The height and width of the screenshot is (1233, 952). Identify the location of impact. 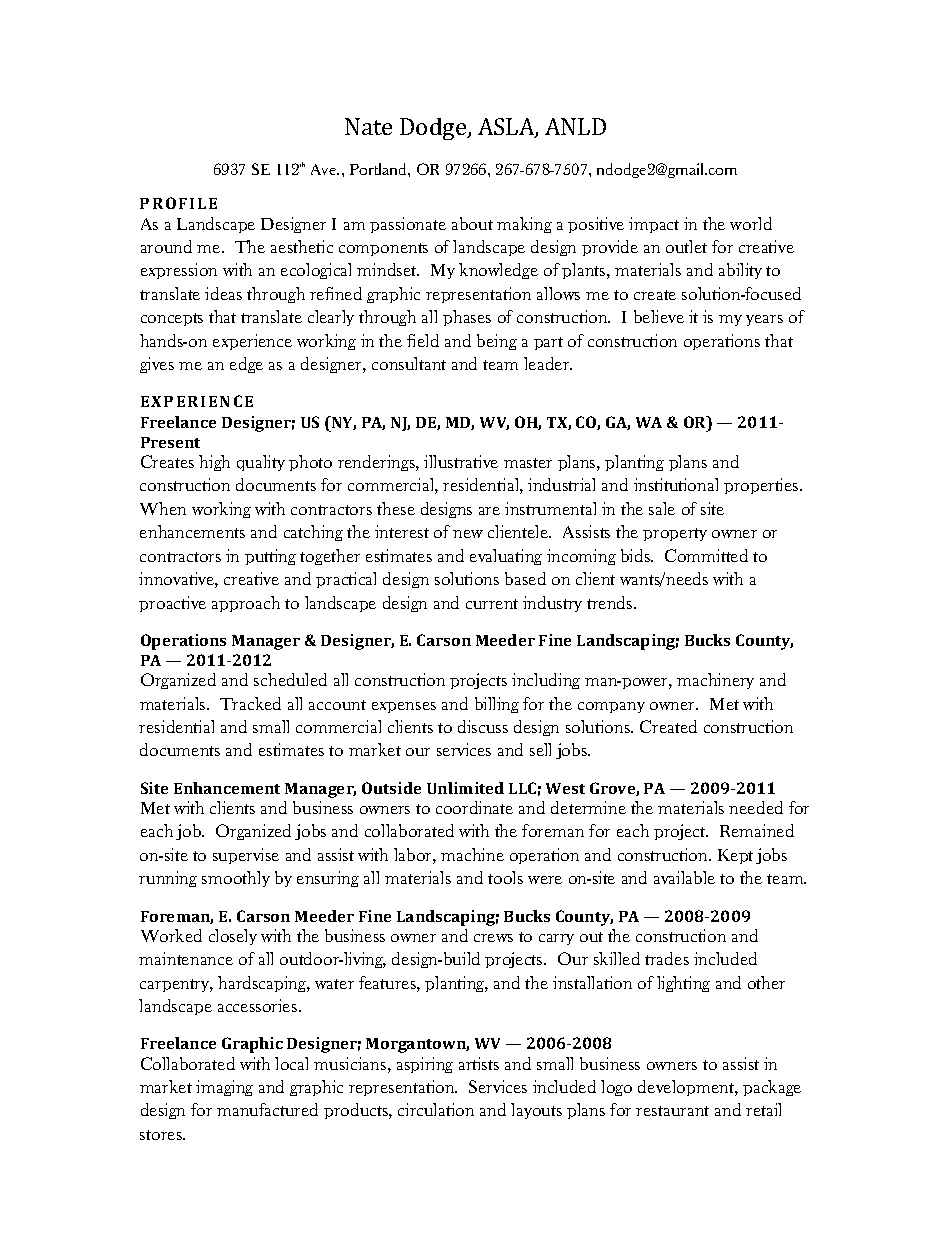
(654, 225).
